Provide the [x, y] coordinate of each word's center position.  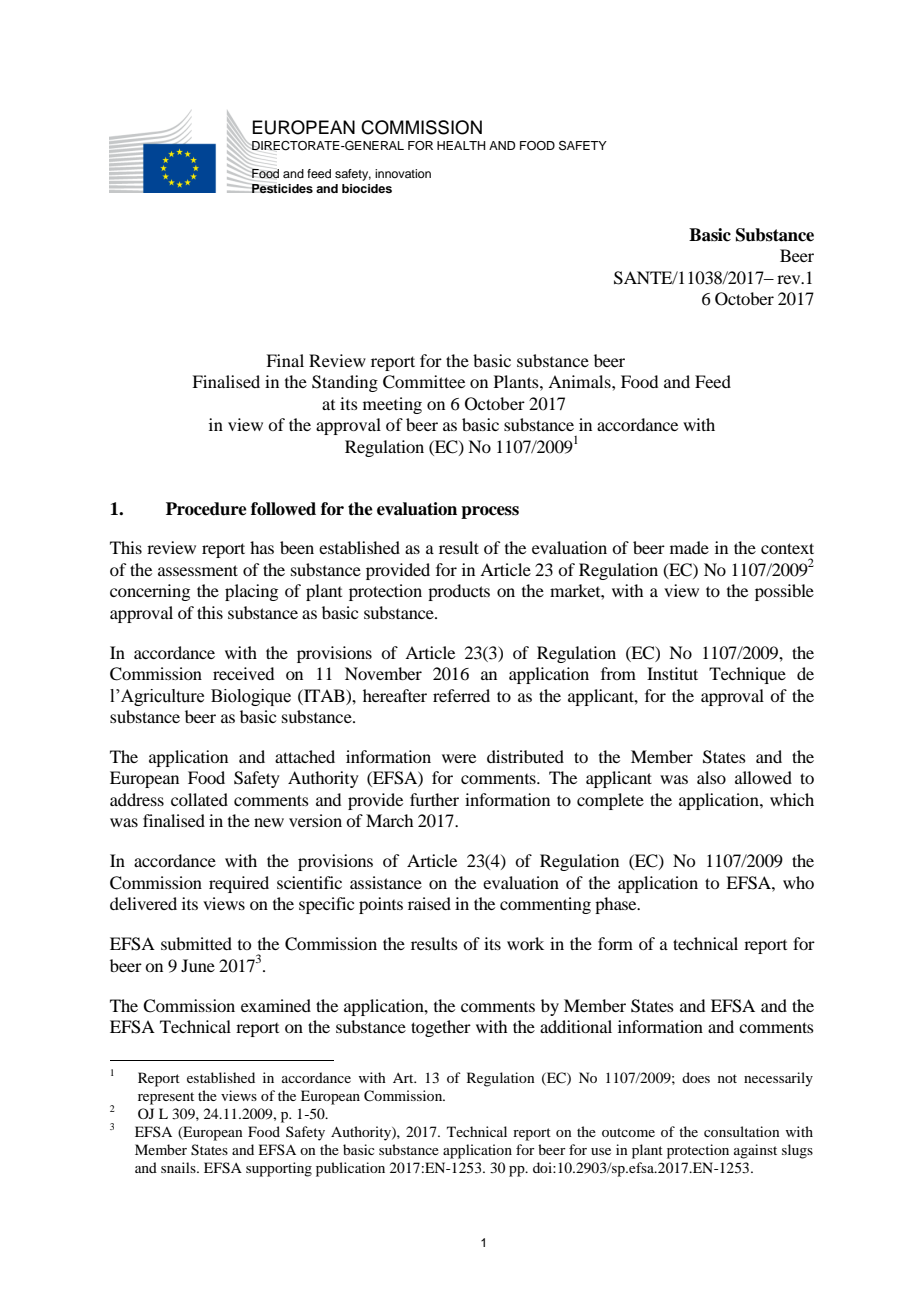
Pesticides [281, 187]
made [689, 547]
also [711, 777]
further [434, 799]
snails [179, 1167]
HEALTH [461, 145]
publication [350, 1169]
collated [199, 799]
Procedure [206, 509]
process [490, 512]
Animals [580, 381]
